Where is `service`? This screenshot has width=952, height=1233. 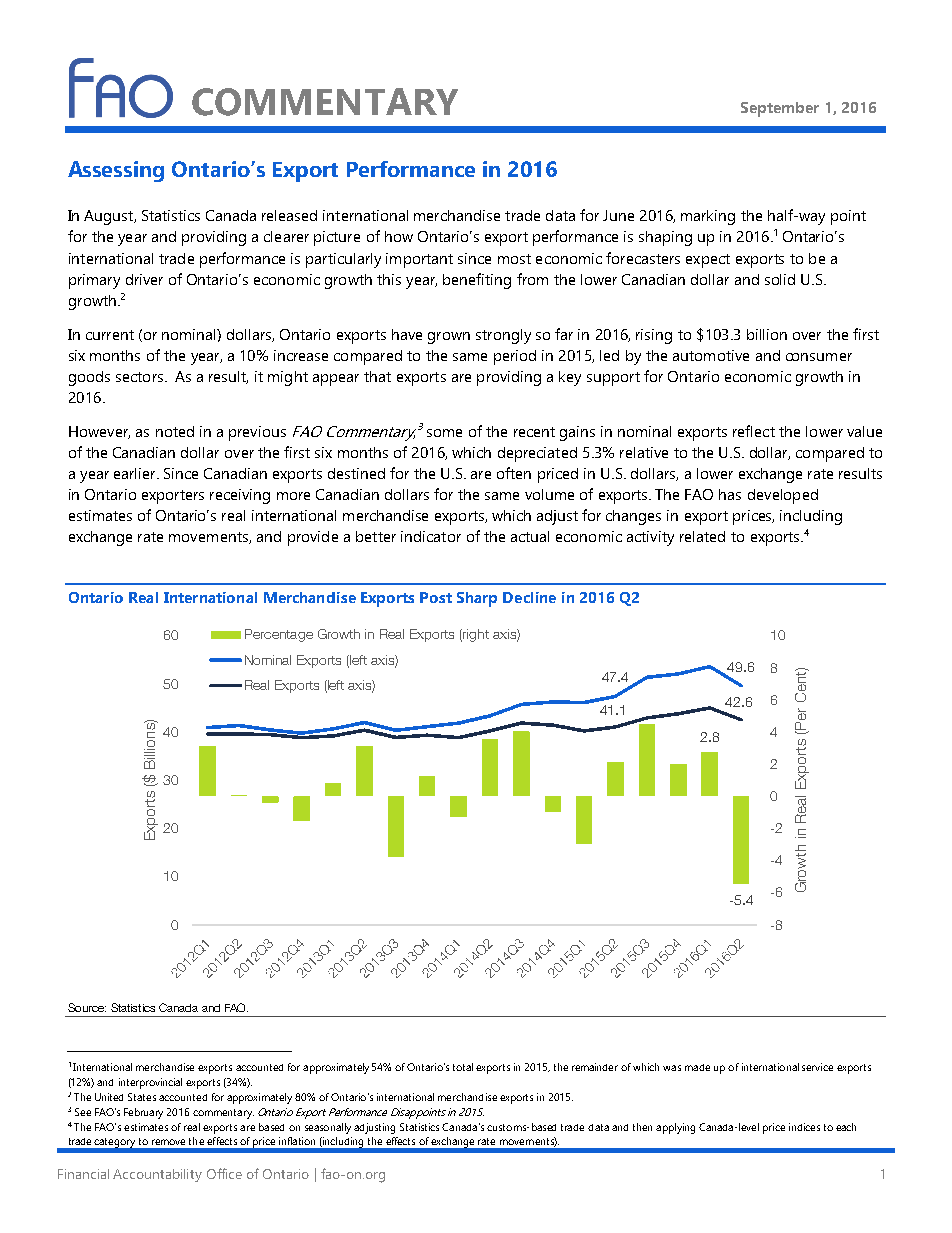 service is located at coordinates (817, 1067).
